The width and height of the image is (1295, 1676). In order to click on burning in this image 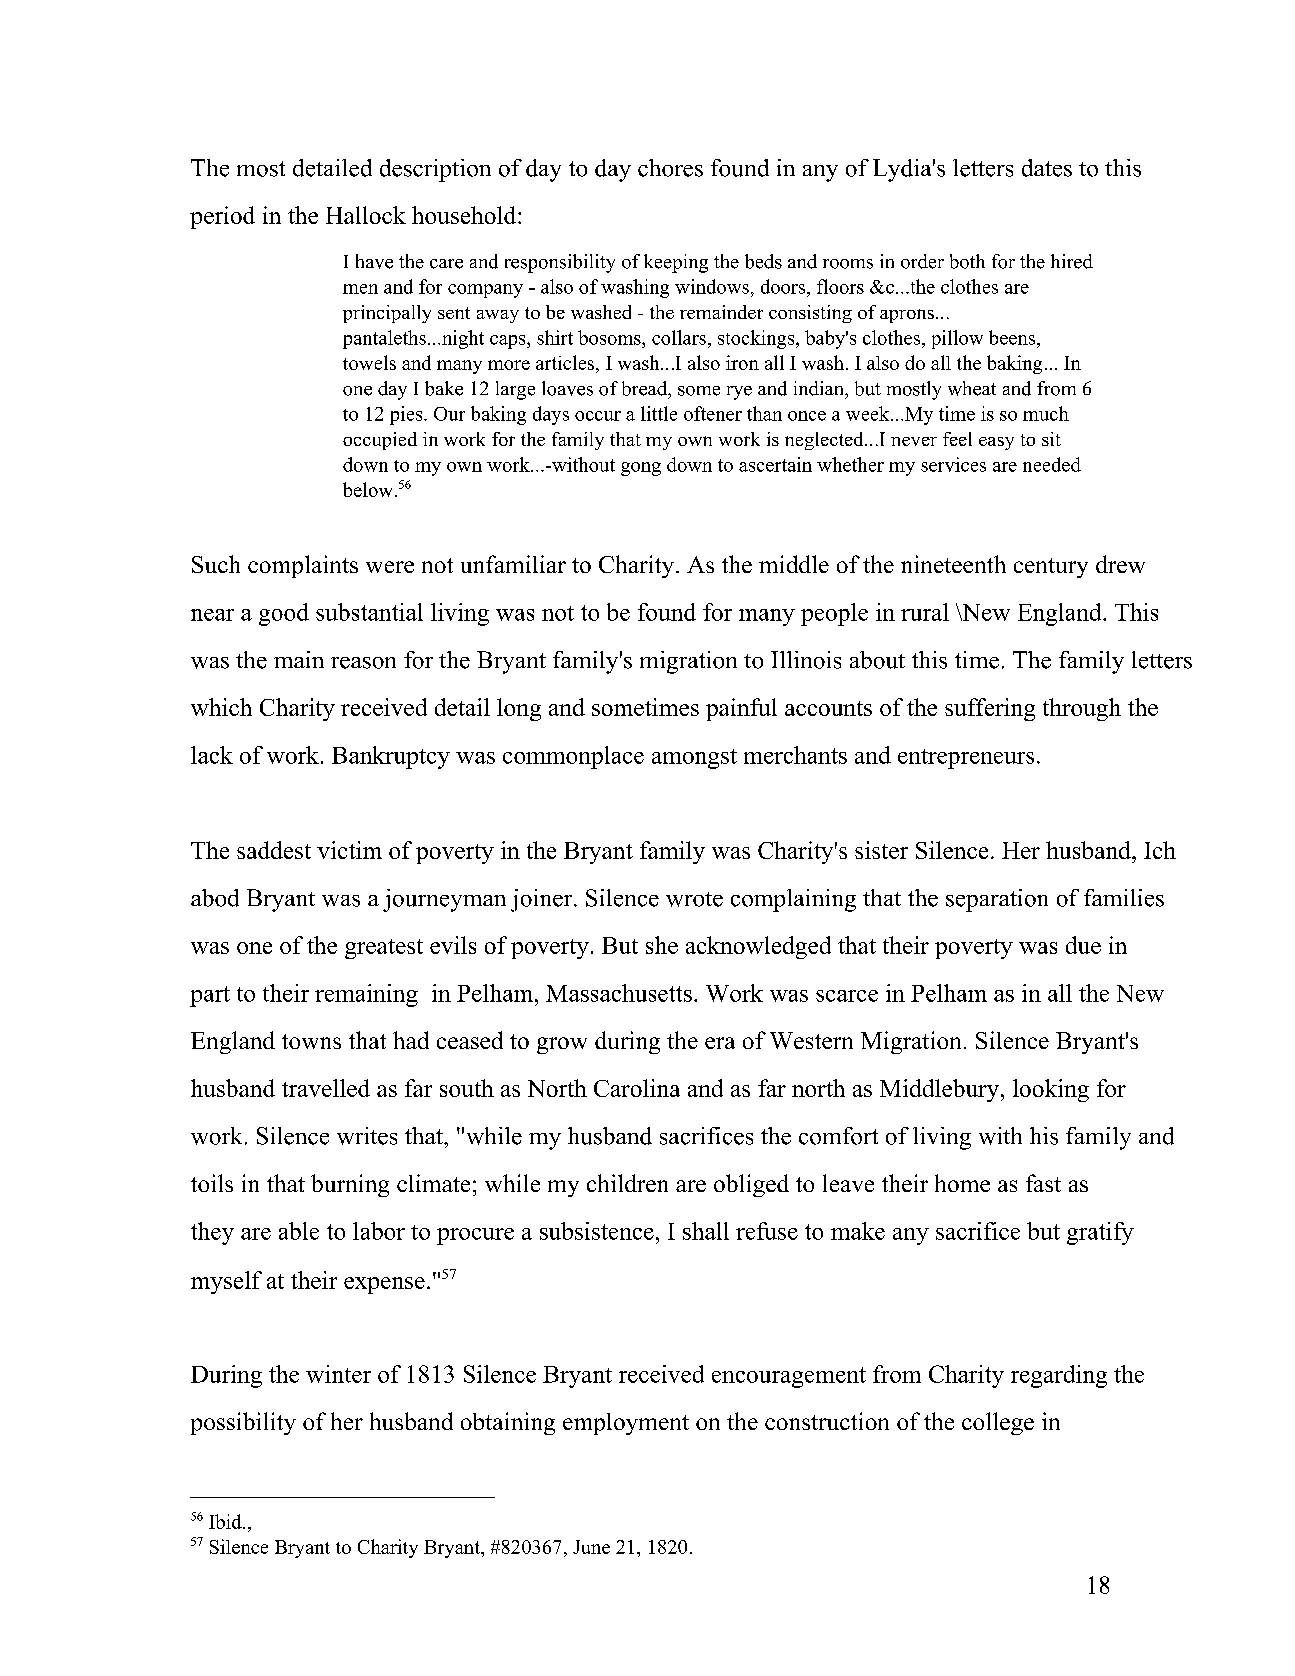, I will do `click(350, 1185)`.
